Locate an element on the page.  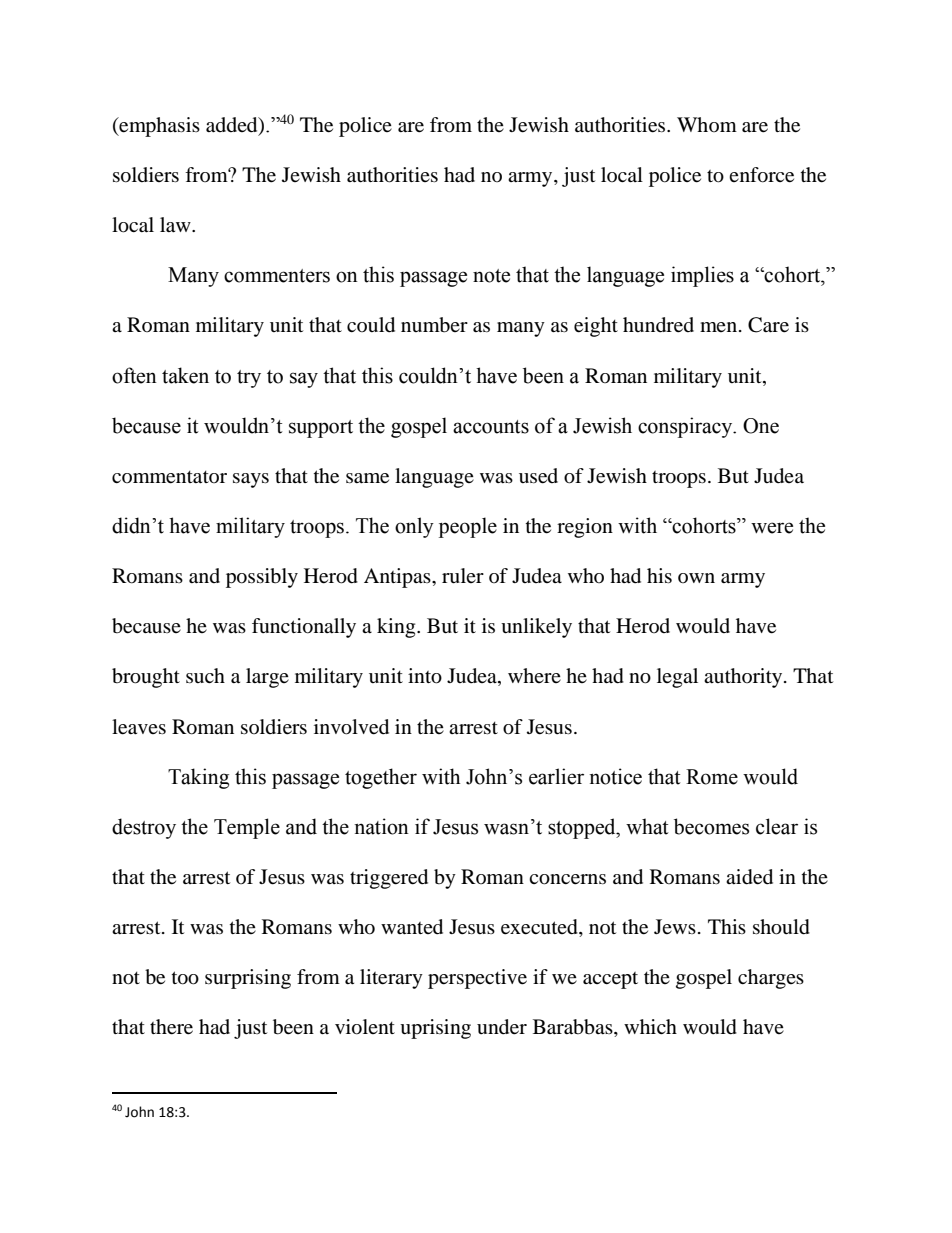
Whom is located at coordinates (707, 124).
